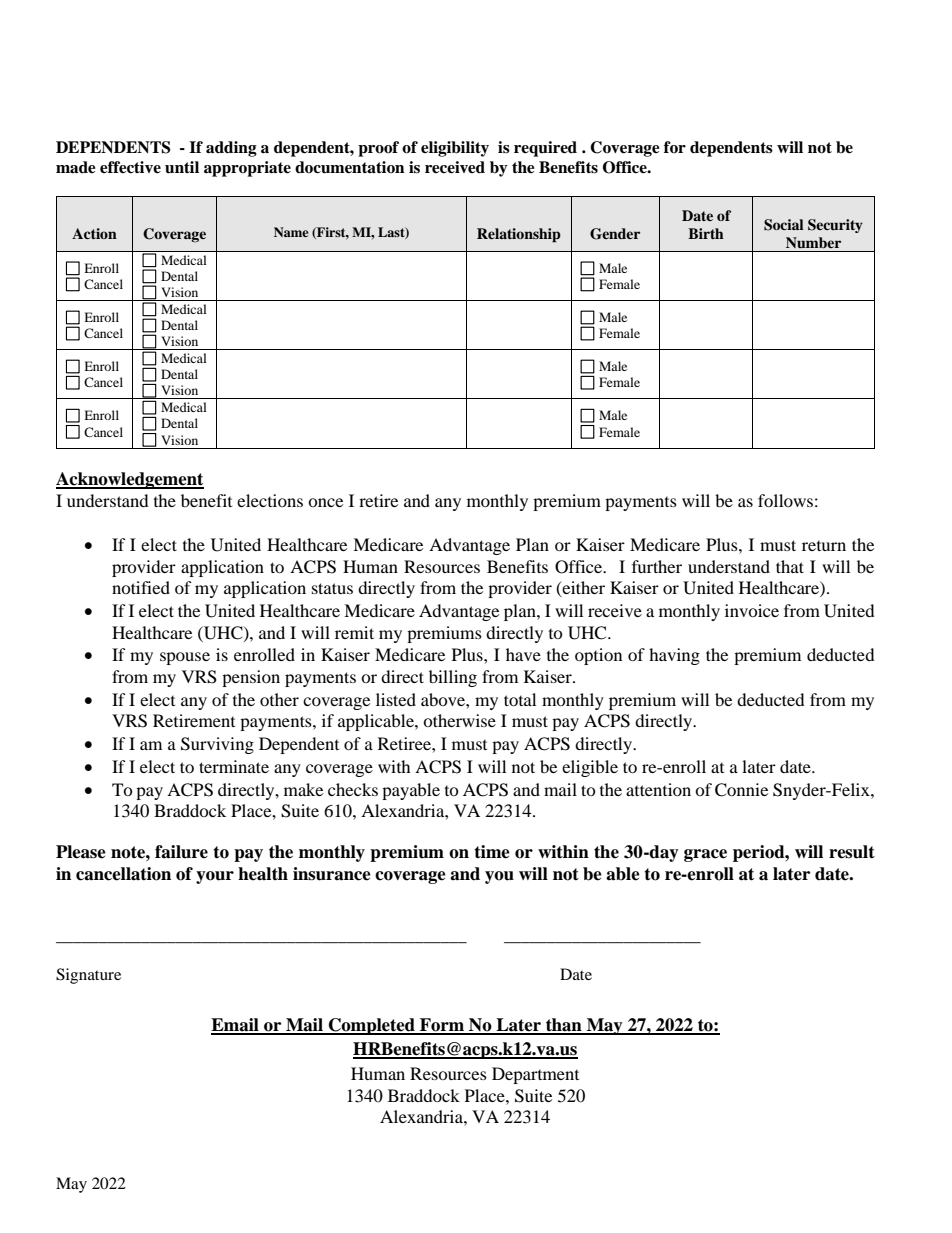 The image size is (952, 1233). I want to click on notified, so click(141, 587).
